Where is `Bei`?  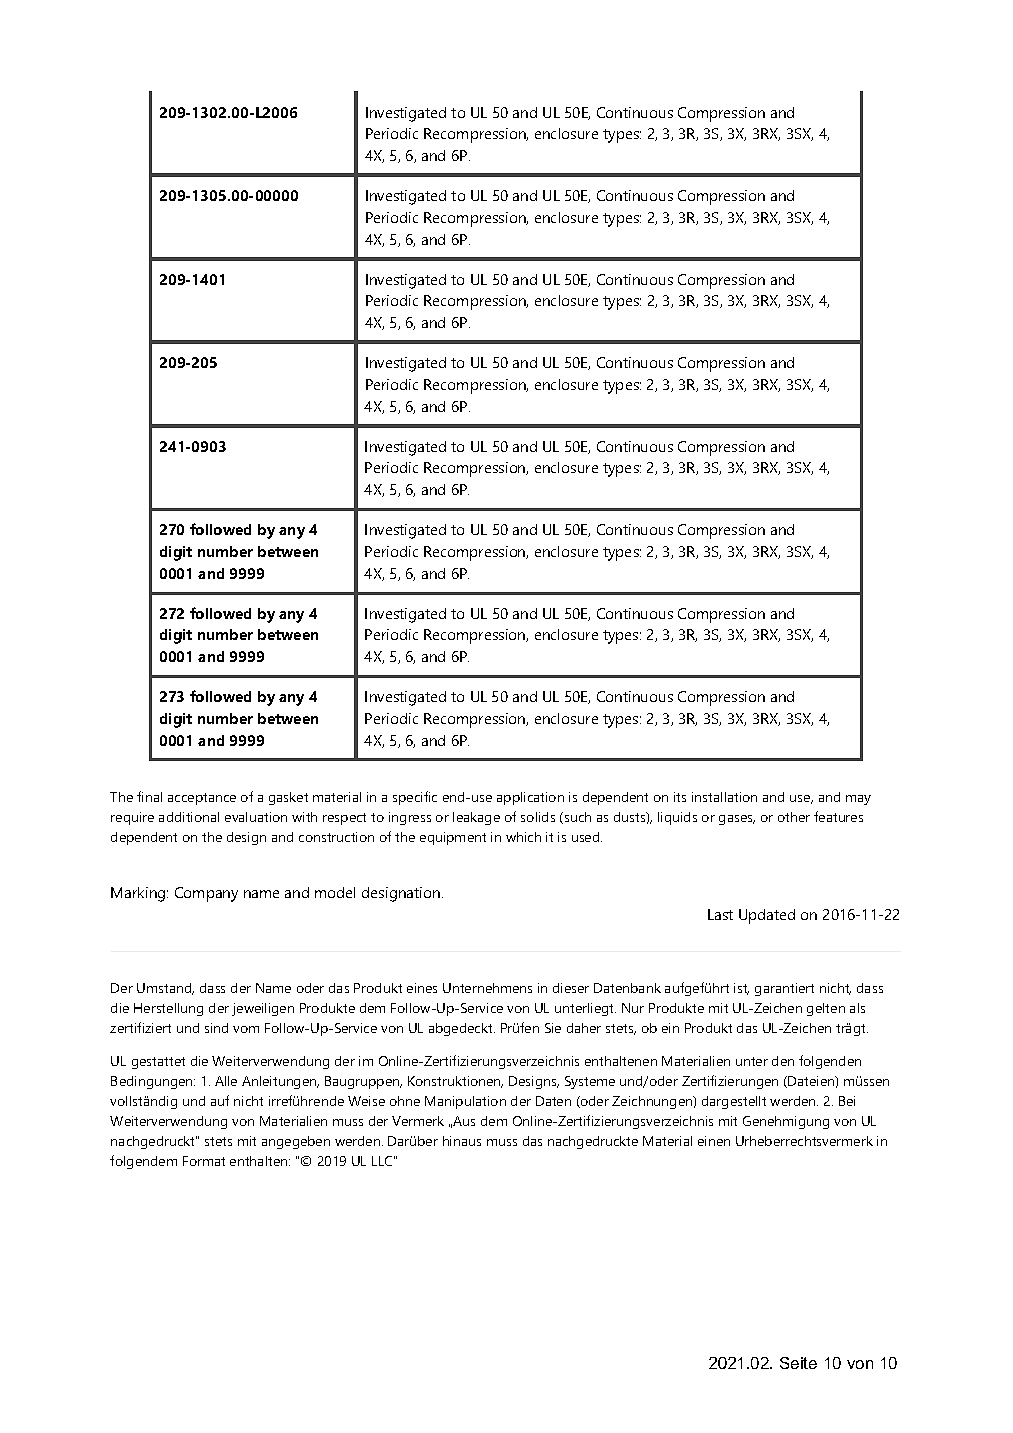
Bei is located at coordinates (847, 1101).
